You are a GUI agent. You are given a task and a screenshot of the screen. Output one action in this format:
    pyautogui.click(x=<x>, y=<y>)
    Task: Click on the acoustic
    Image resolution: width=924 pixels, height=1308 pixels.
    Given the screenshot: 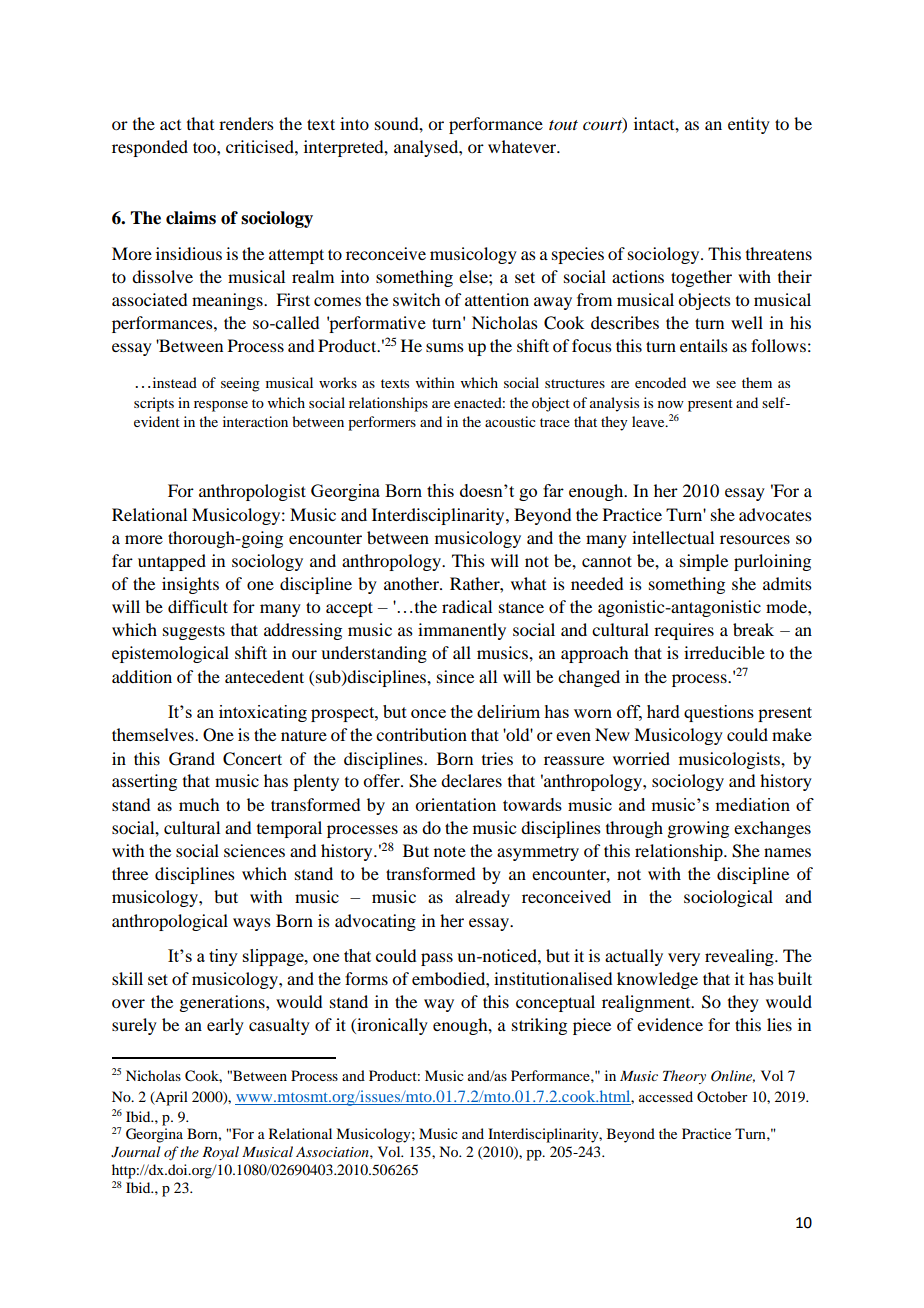 What is the action you would take?
    pyautogui.click(x=510, y=421)
